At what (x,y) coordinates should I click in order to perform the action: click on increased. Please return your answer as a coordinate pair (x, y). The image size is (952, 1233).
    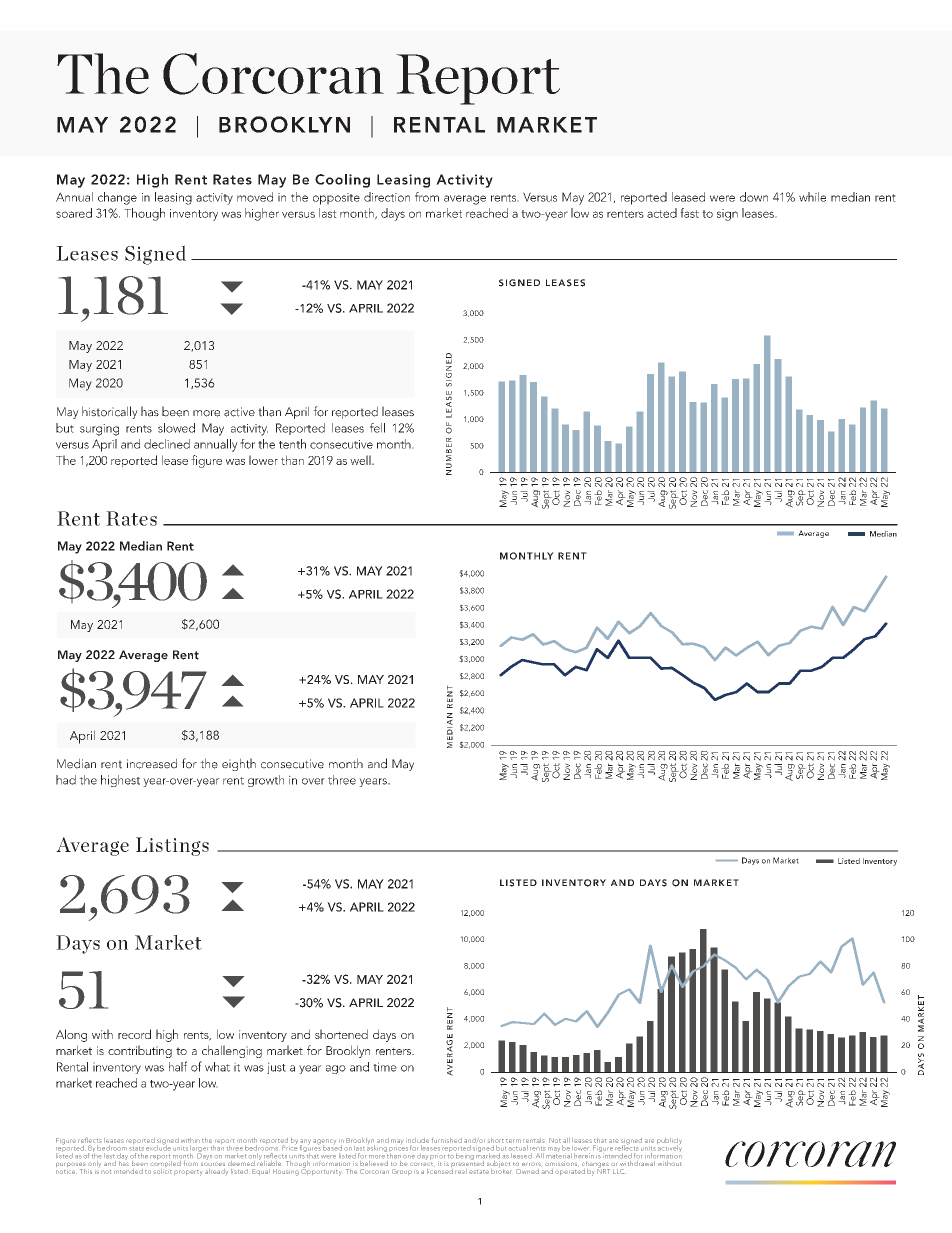
    Looking at the image, I should click on (152, 763).
